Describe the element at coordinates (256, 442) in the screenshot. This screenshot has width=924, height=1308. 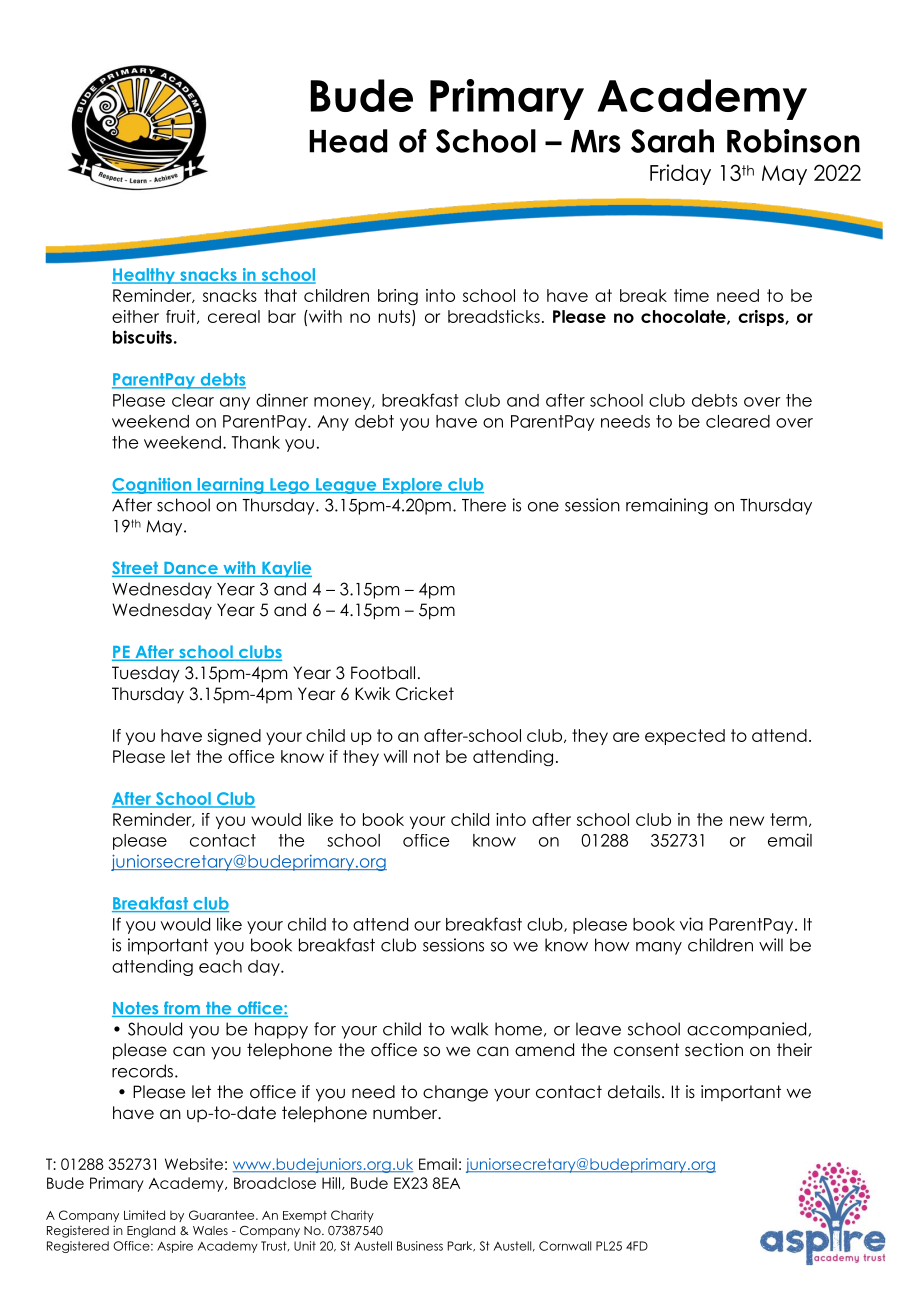
I see `Thank` at that location.
